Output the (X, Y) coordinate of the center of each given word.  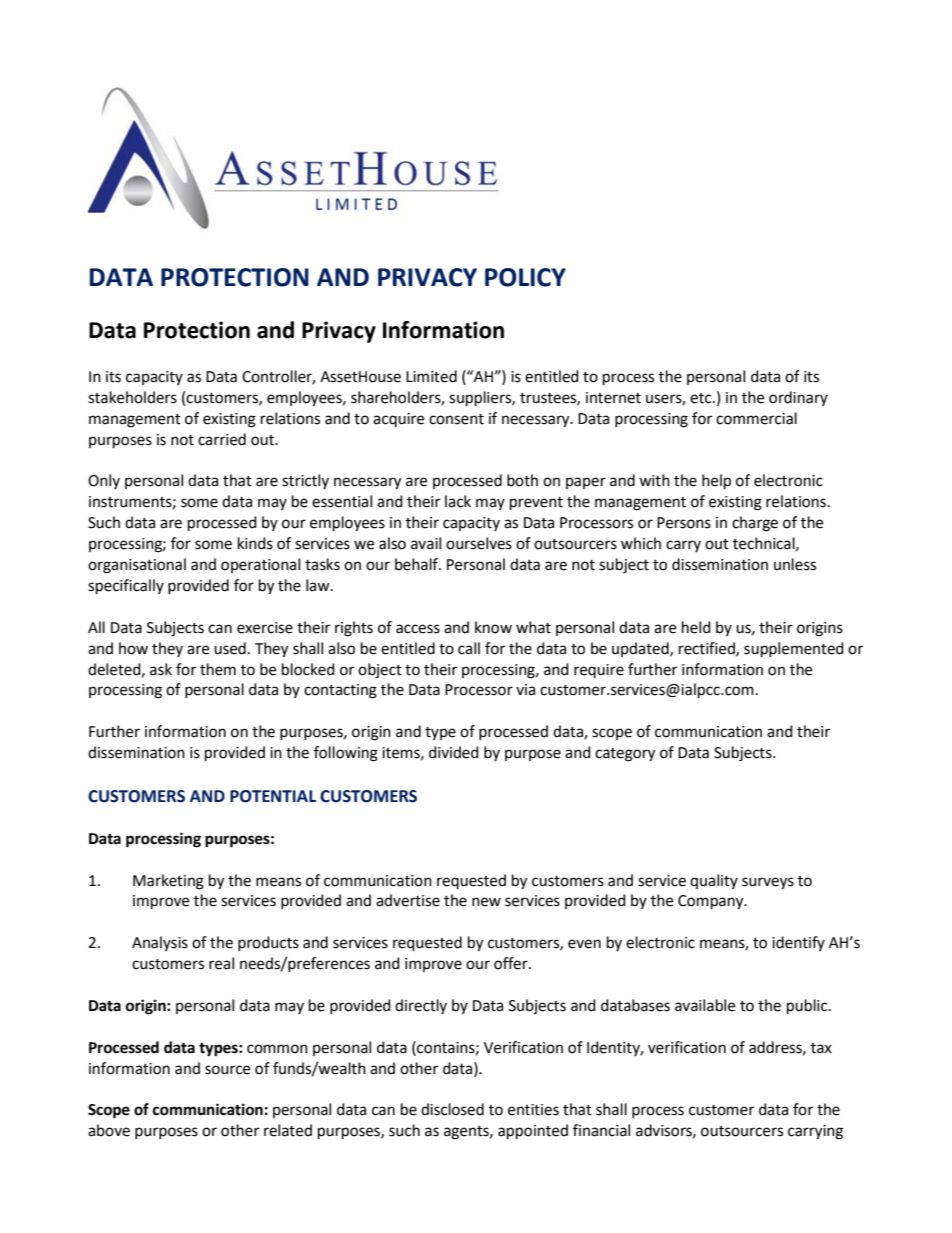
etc (702, 398)
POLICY (525, 277)
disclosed (452, 1109)
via (525, 690)
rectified (708, 649)
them (218, 669)
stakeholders (132, 397)
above (109, 1130)
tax (821, 1048)
